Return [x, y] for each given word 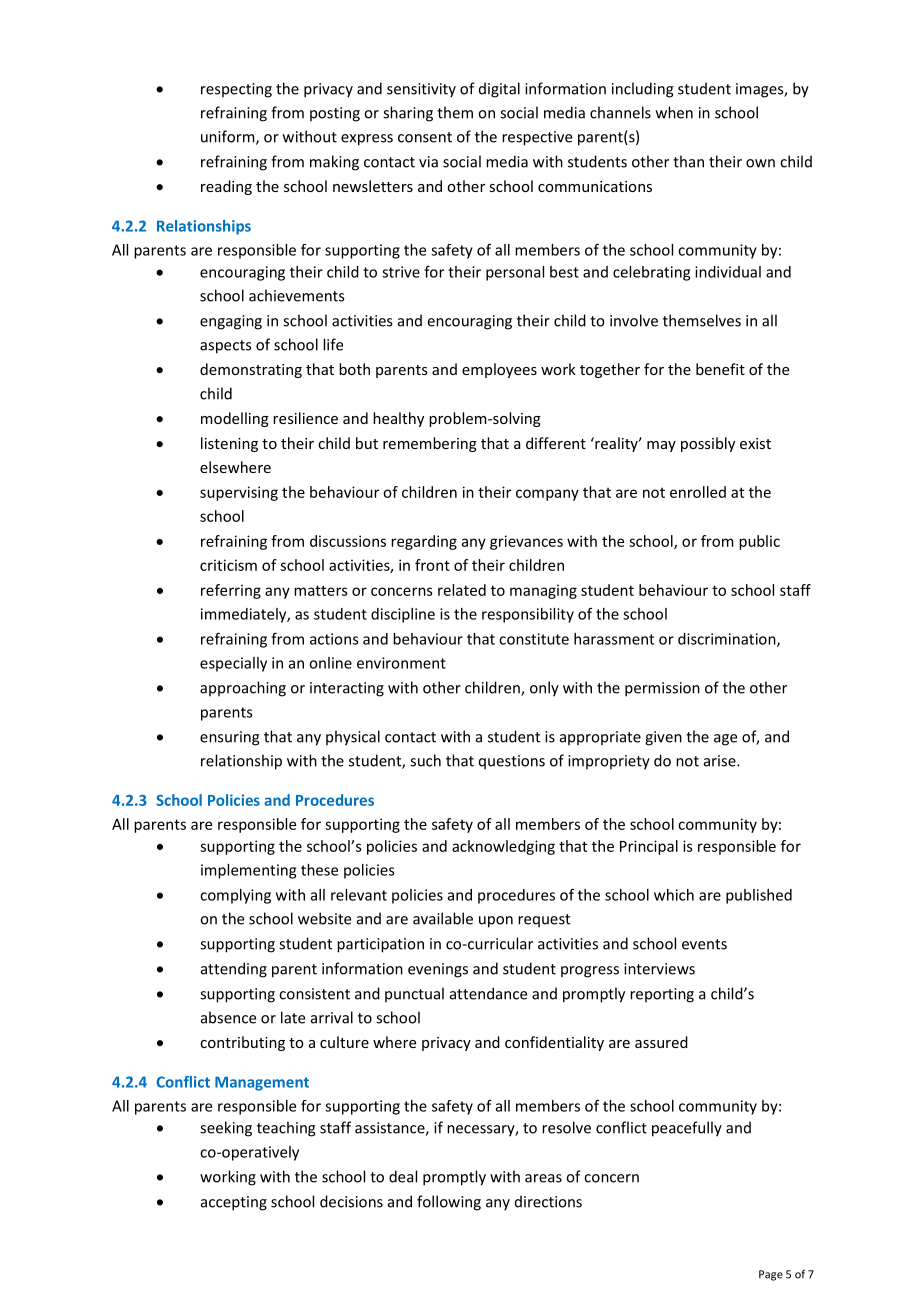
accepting [234, 1203]
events [704, 944]
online [330, 663]
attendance [488, 993]
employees [499, 370]
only [544, 689]
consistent [314, 994]
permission [662, 689]
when [674, 112]
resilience [305, 418]
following [449, 1203]
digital [499, 90]
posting [335, 114]
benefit [720, 369]
